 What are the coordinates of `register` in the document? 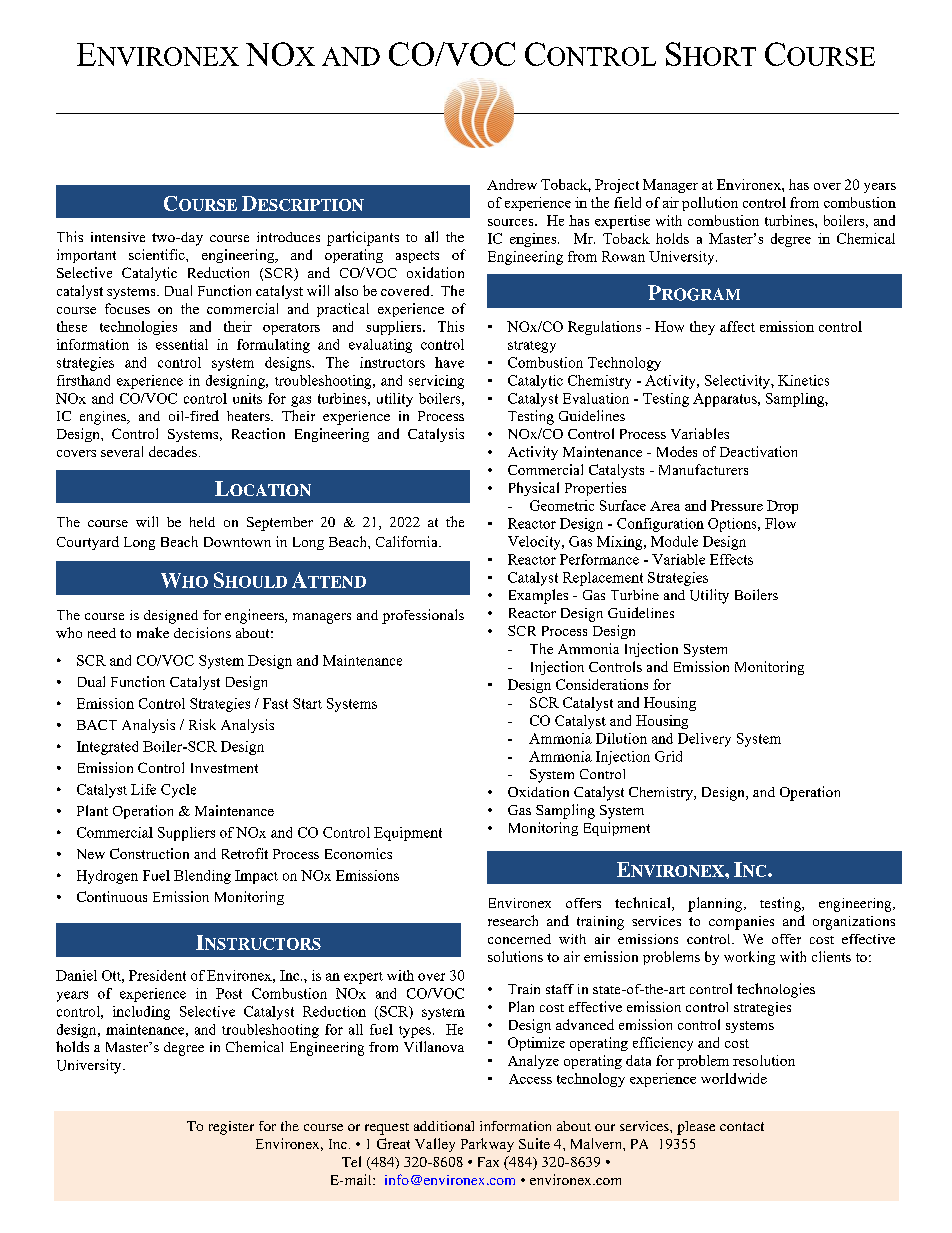 It's located at (231, 1128).
